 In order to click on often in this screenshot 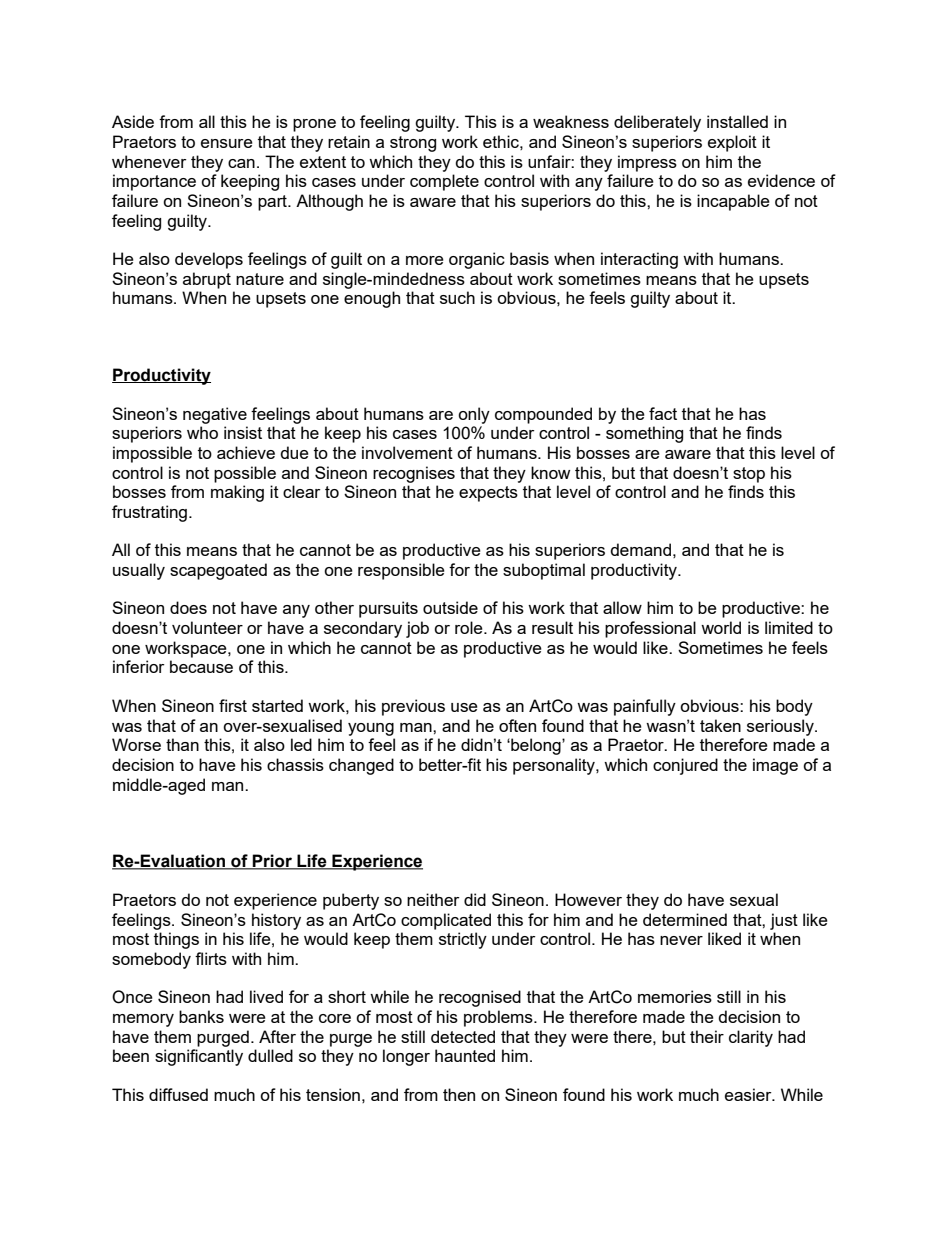, I will do `click(517, 725)`.
